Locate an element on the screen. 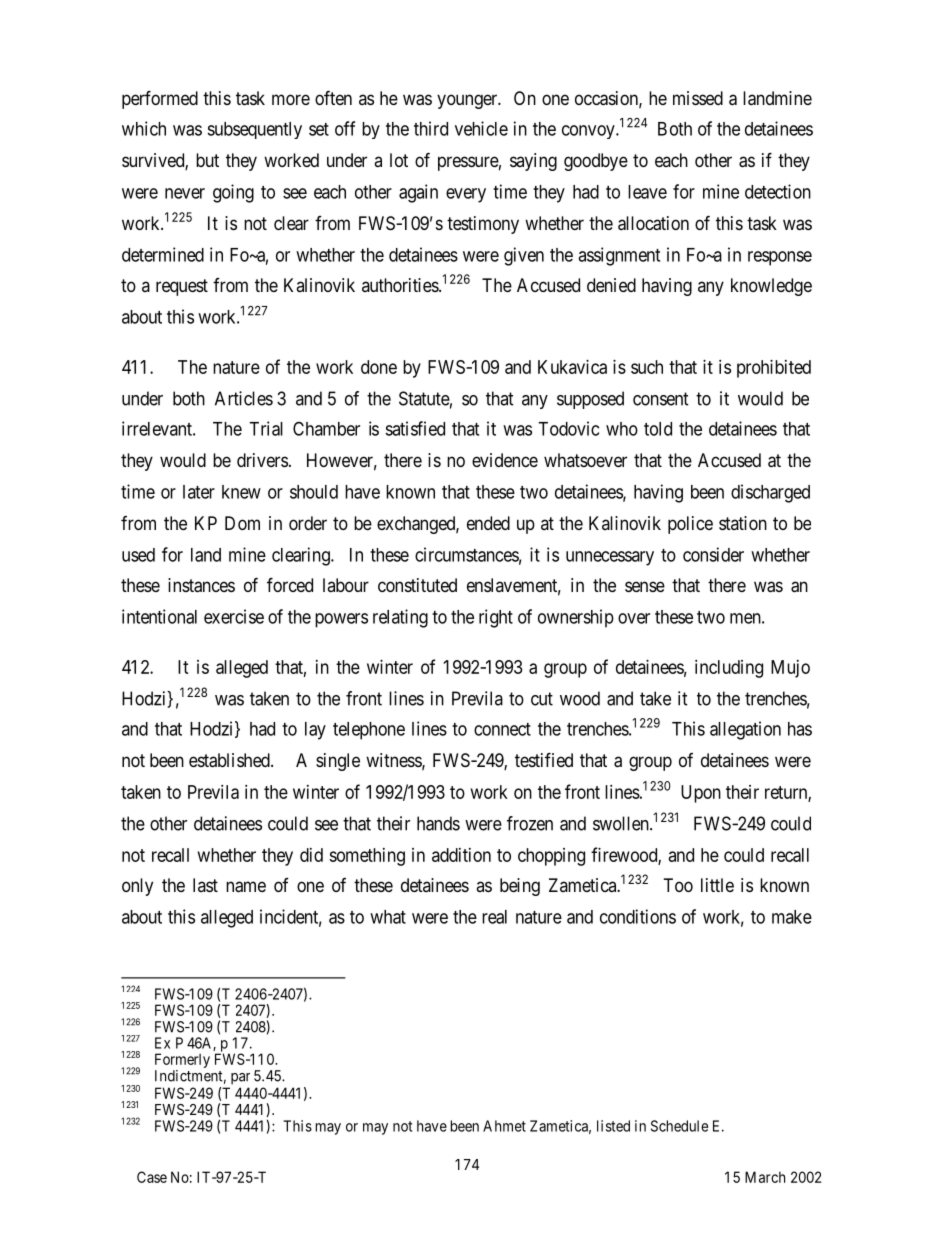 This screenshot has width=952, height=1233. including is located at coordinates (729, 669).
